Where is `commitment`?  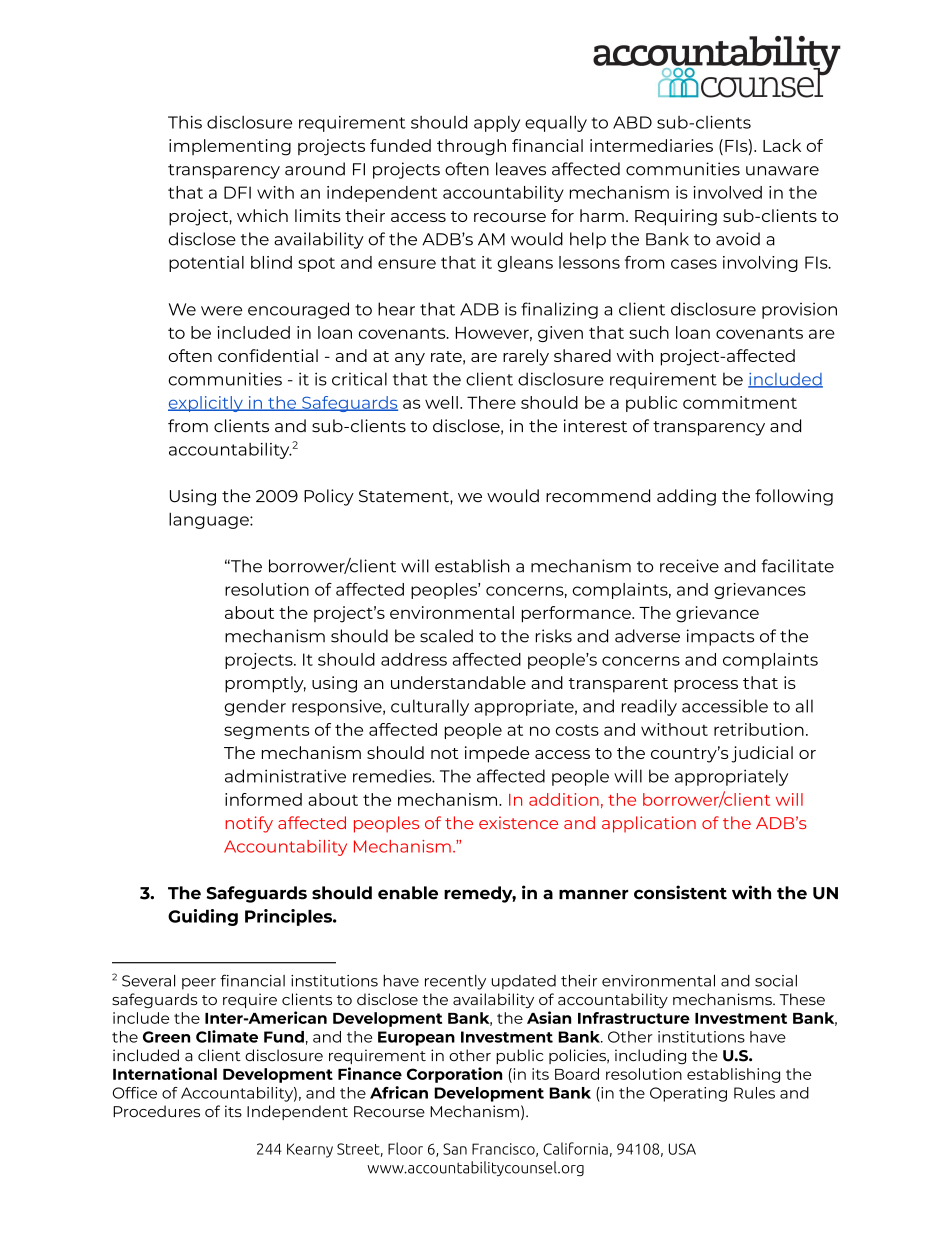
commitment is located at coordinates (740, 402).
